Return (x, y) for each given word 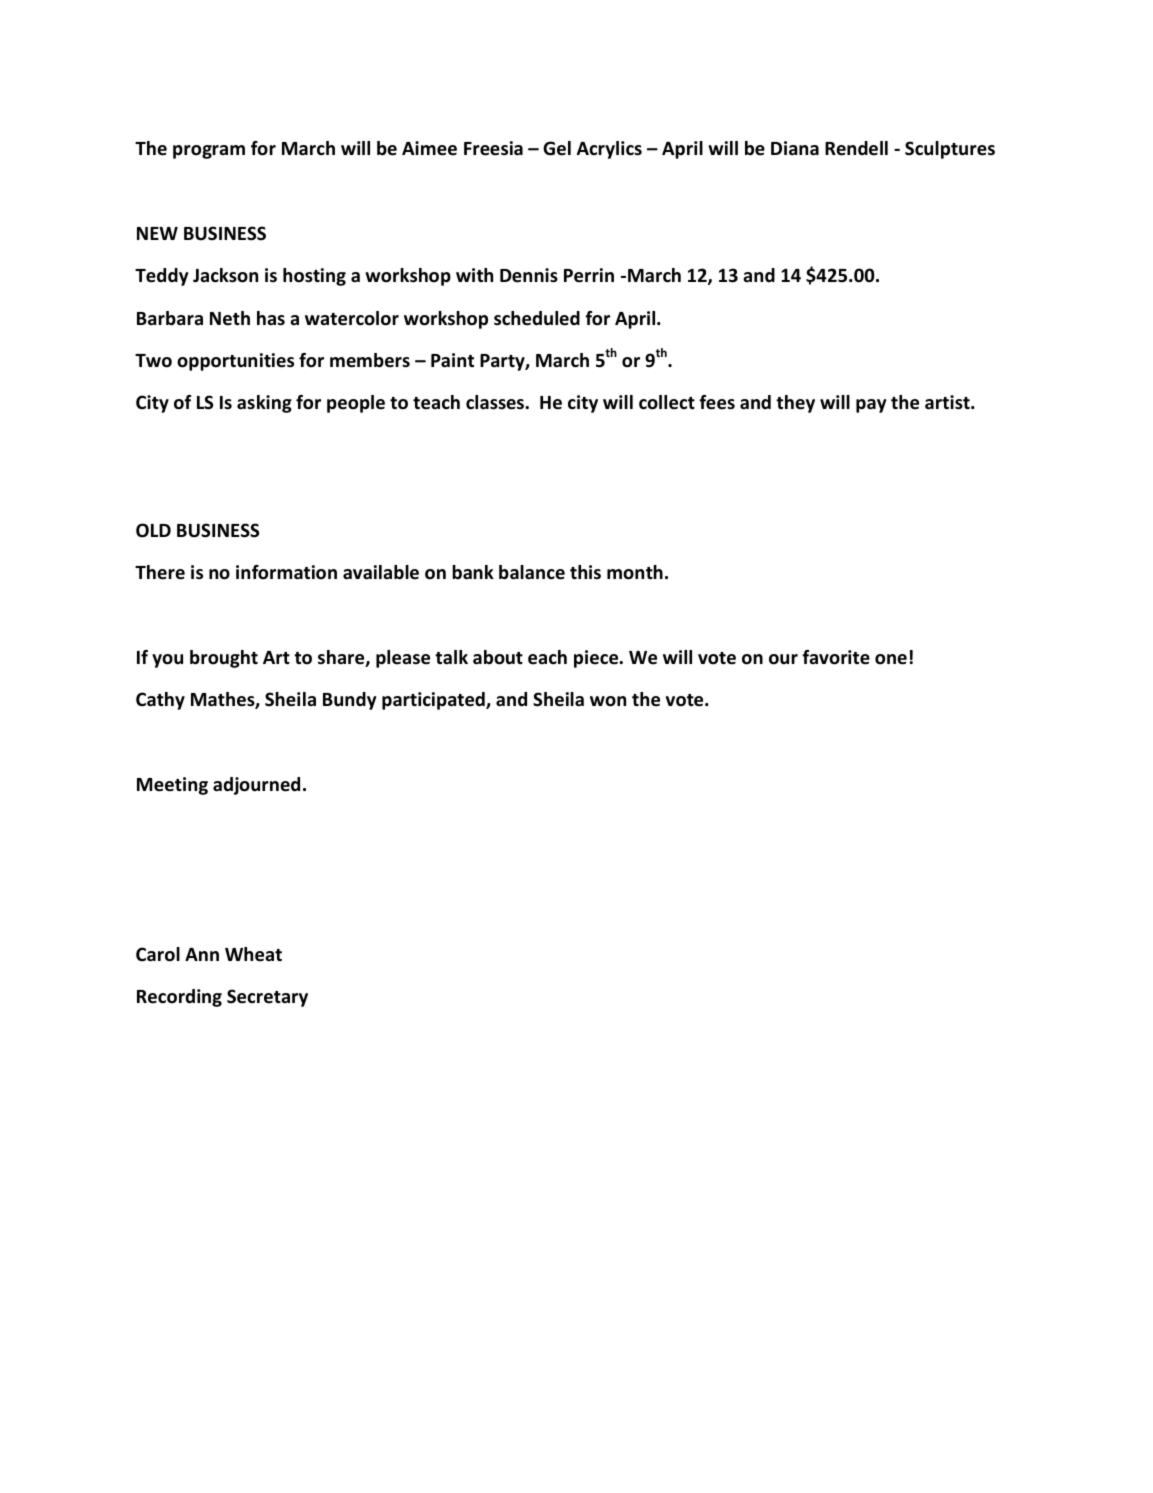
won (608, 701)
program (209, 152)
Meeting (172, 786)
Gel (557, 148)
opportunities (235, 362)
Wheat (253, 954)
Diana (795, 148)
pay (871, 406)
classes (496, 402)
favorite (836, 657)
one (891, 659)
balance (532, 572)
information (286, 572)
